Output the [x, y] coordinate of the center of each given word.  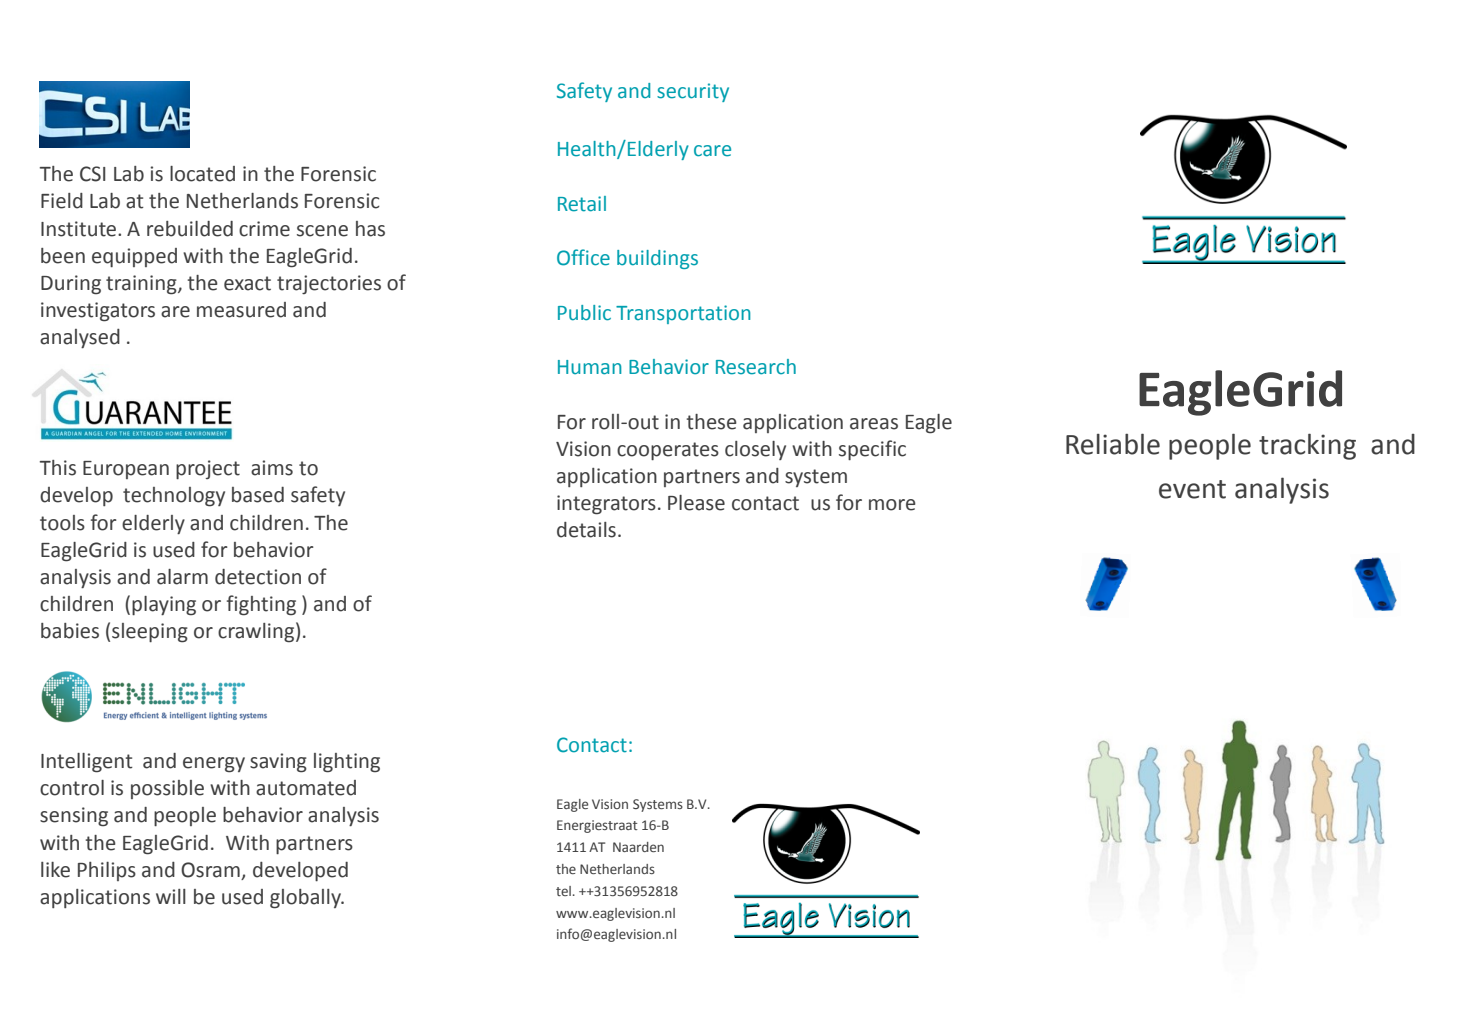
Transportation [683, 314]
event [1192, 489]
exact [247, 283]
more [892, 505]
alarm [182, 577]
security [693, 92]
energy [214, 765]
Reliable [1113, 444]
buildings [657, 259]
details [586, 530]
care [712, 151]
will [171, 896]
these [712, 422]
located [202, 174]
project [208, 469]
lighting [347, 763]
